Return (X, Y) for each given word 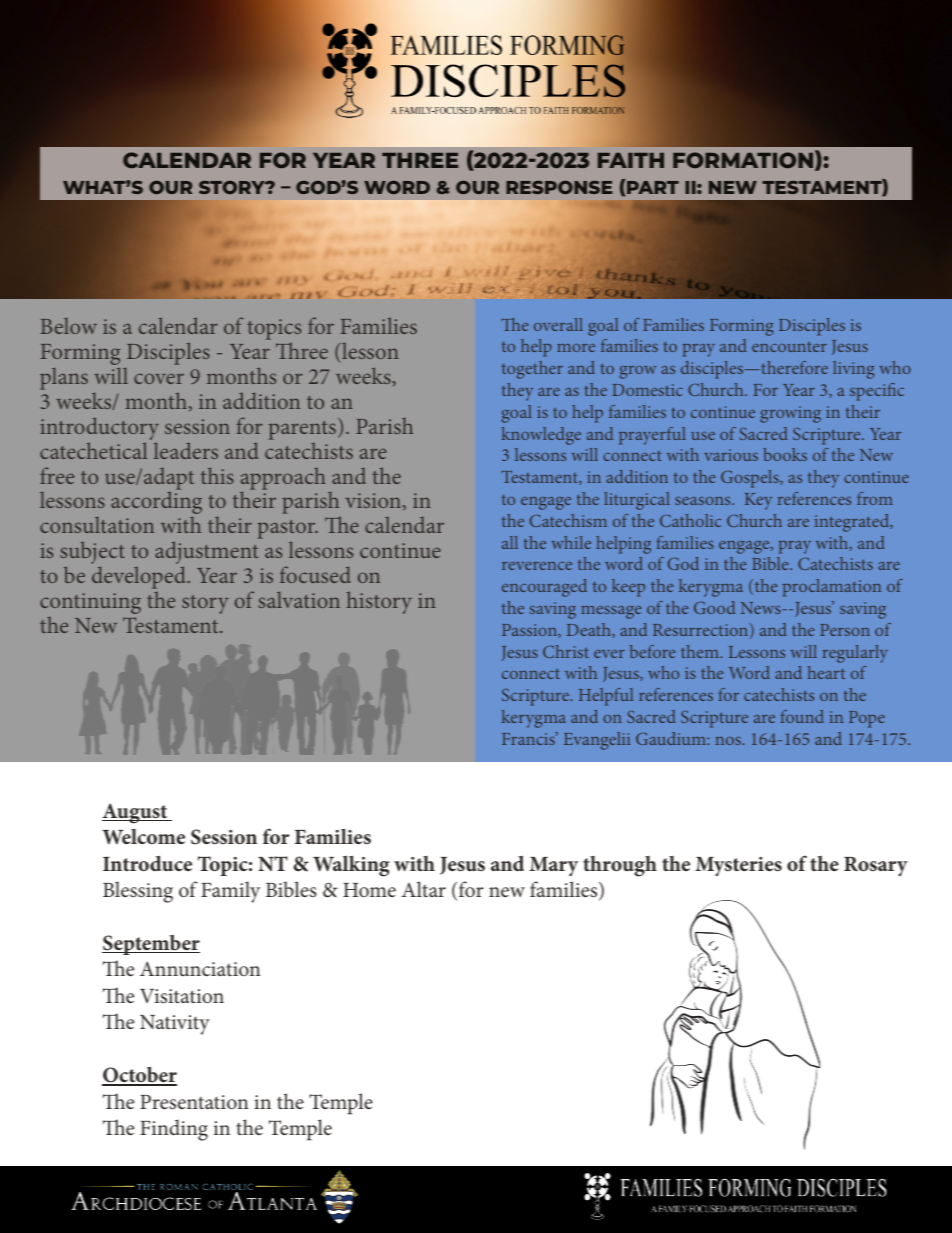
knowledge (541, 436)
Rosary (876, 866)
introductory (99, 430)
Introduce (147, 863)
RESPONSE (559, 187)
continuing (90, 603)
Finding (174, 1130)
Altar (424, 889)
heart (826, 672)
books (785, 454)
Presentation (194, 1102)
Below (68, 326)
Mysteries (738, 866)
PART (653, 187)
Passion (530, 631)
